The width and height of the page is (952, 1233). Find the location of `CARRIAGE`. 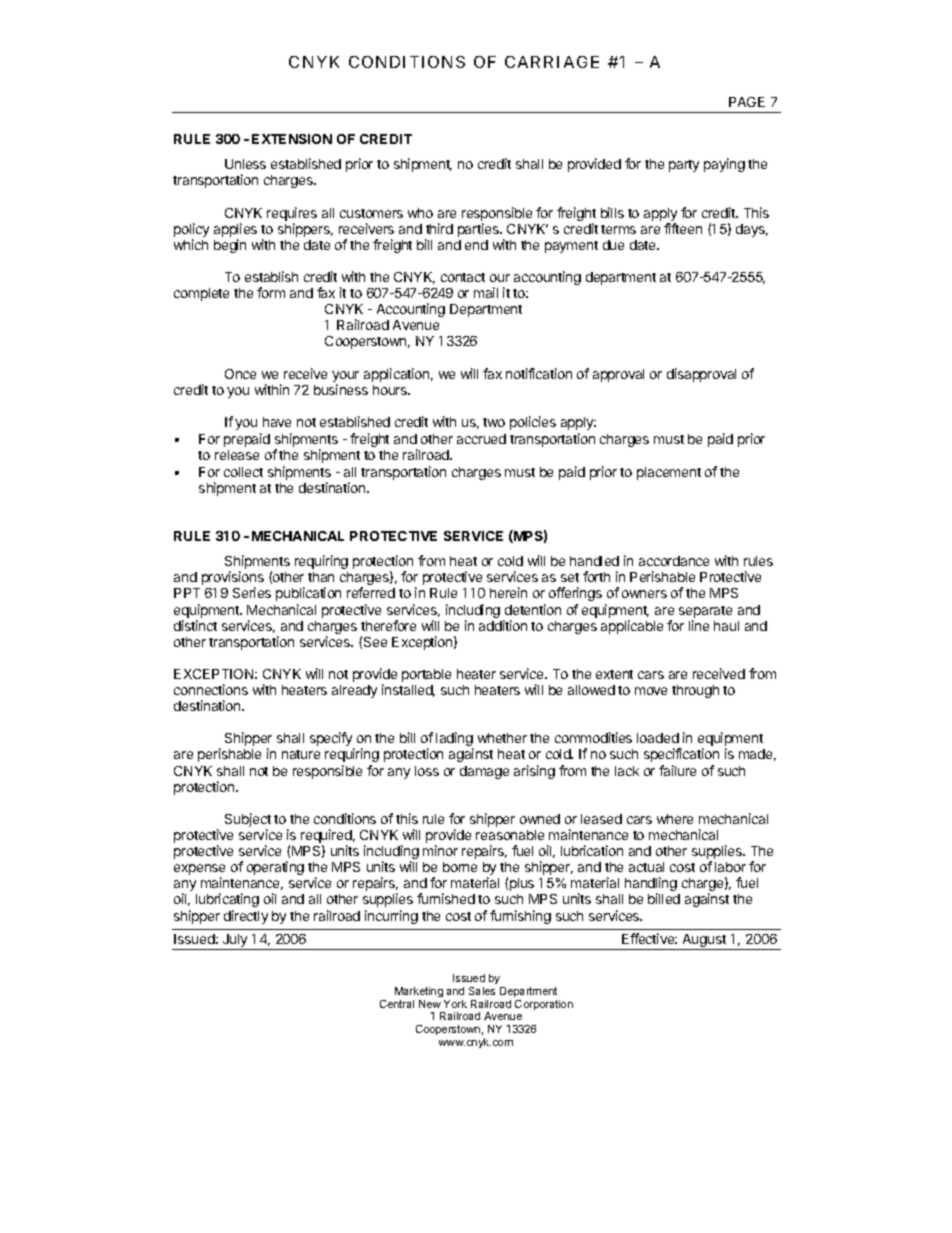

CARRIAGE is located at coordinates (552, 62).
